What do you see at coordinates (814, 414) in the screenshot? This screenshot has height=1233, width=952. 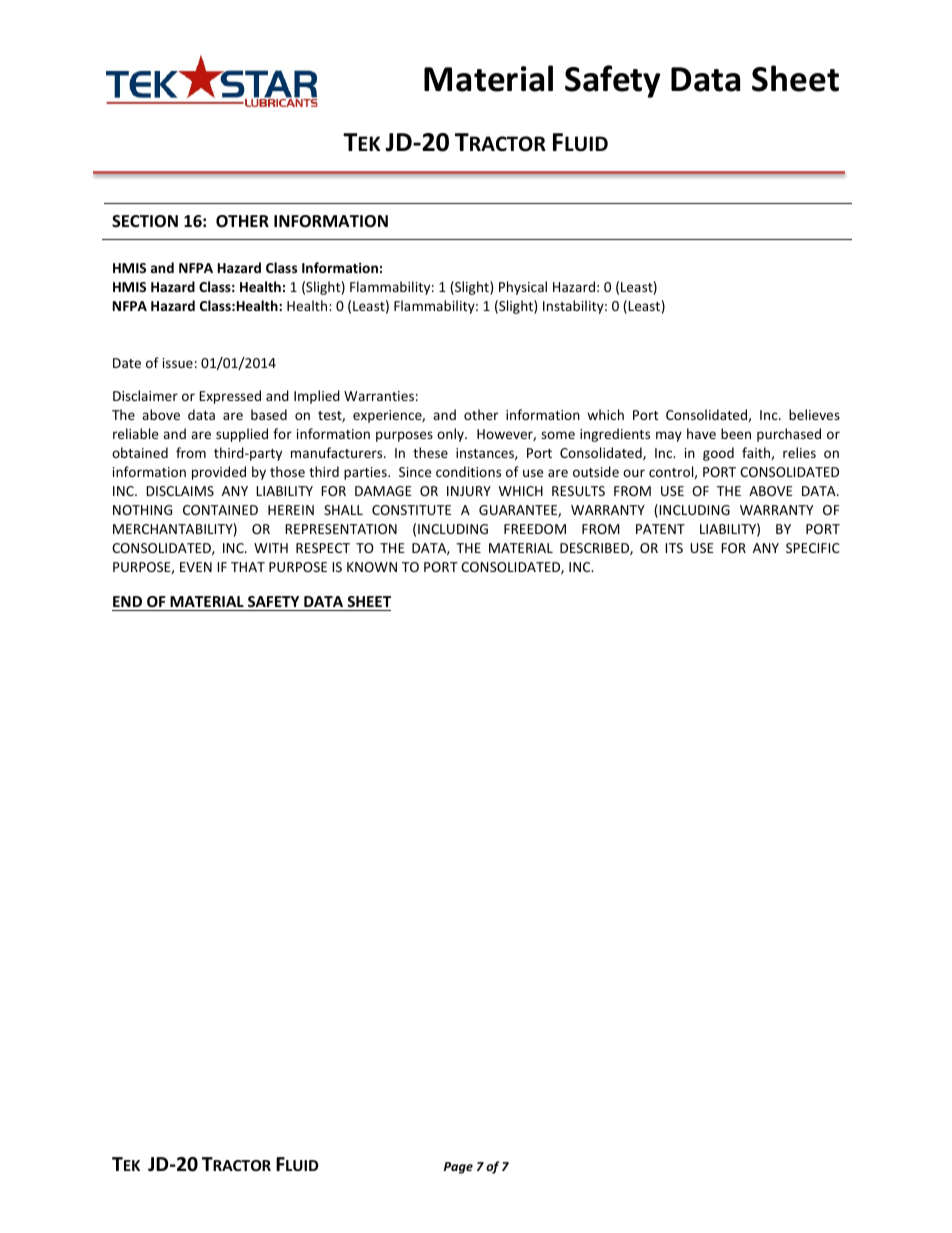 I see `believes` at bounding box center [814, 414].
